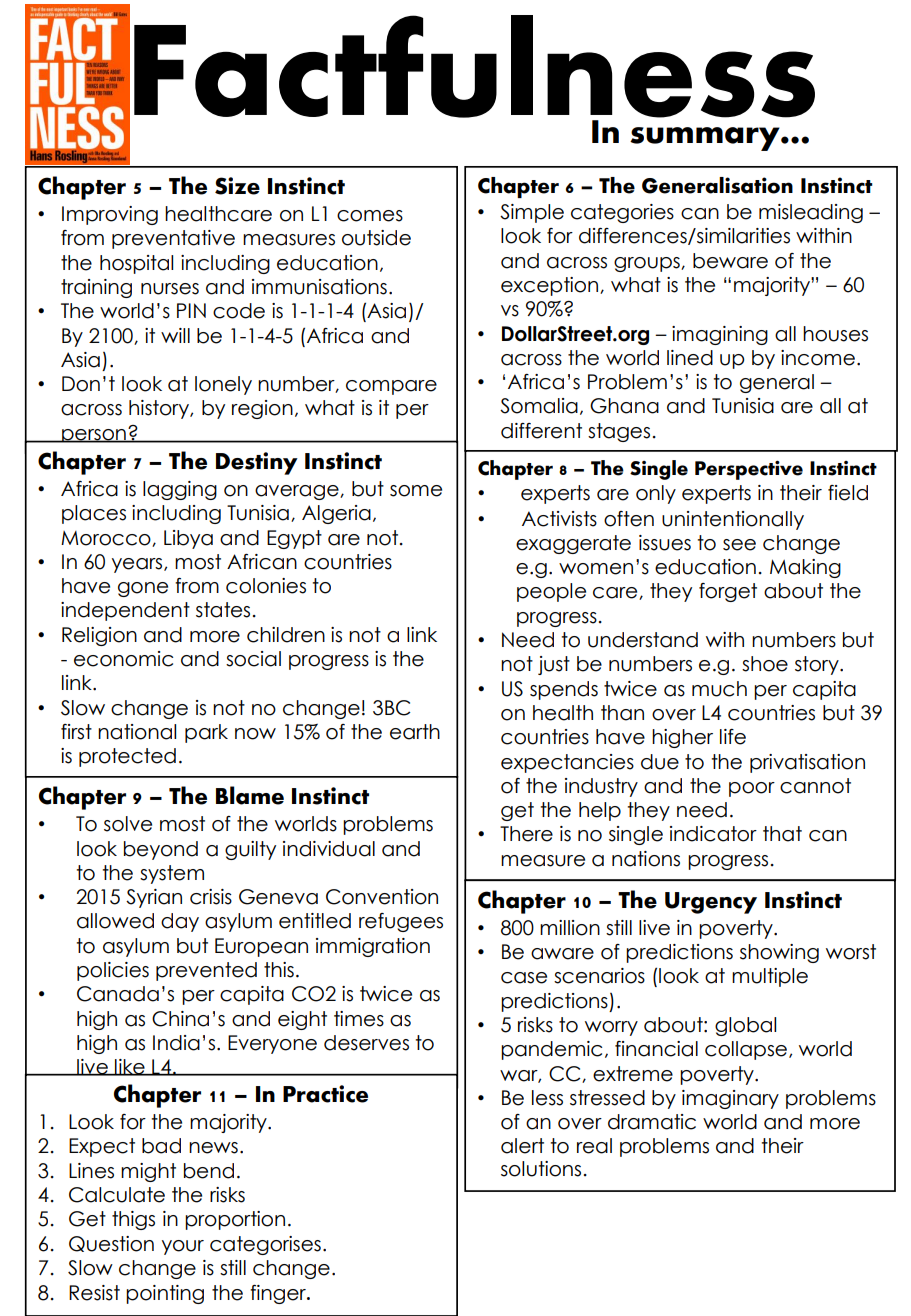 Image resolution: width=911 pixels, height=1316 pixels. I want to click on solutions, so click(541, 1169).
